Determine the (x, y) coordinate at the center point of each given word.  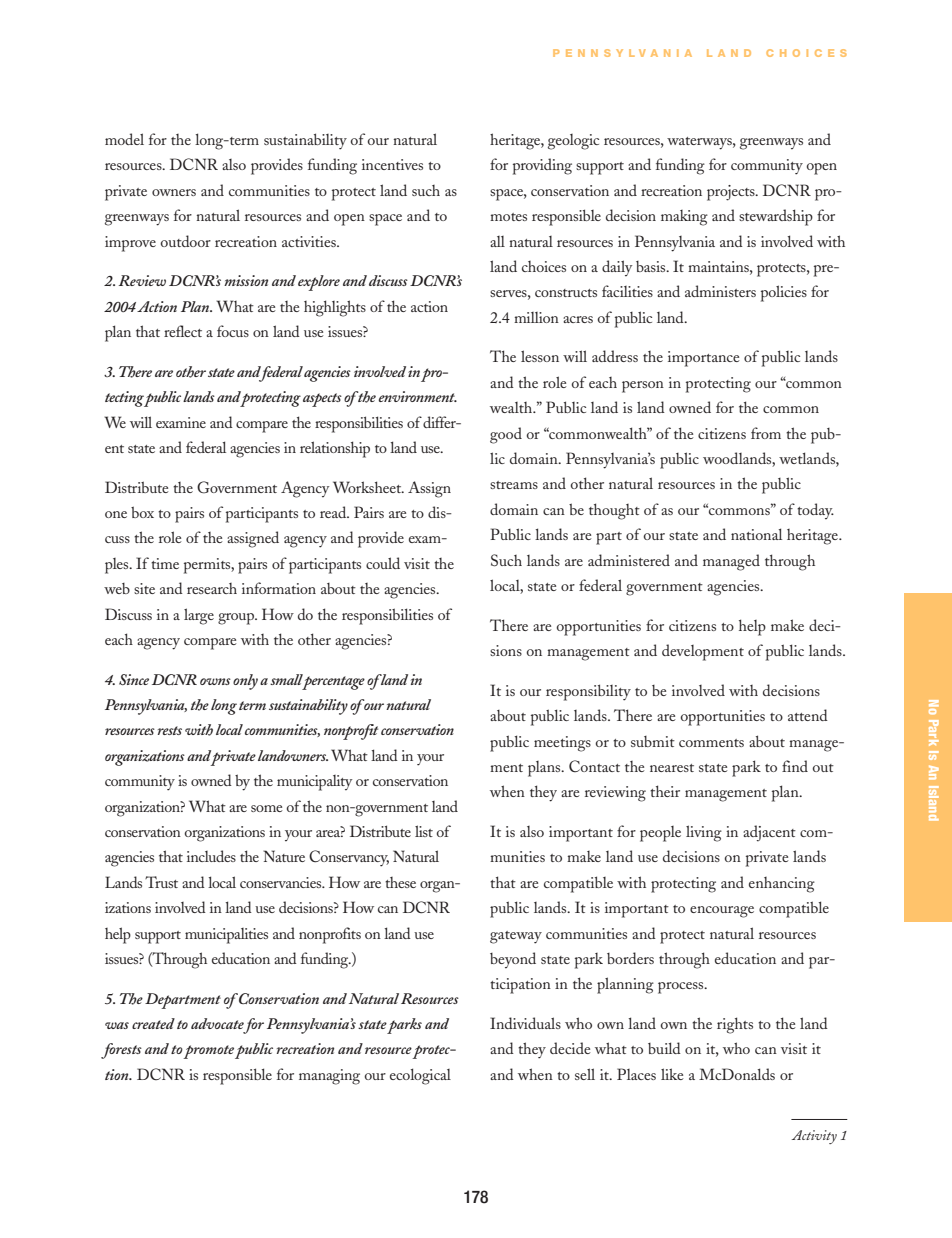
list (424, 831)
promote (208, 1052)
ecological (420, 1076)
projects (732, 193)
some (267, 808)
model (124, 139)
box (142, 512)
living (704, 833)
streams (514, 485)
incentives (392, 164)
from (766, 433)
